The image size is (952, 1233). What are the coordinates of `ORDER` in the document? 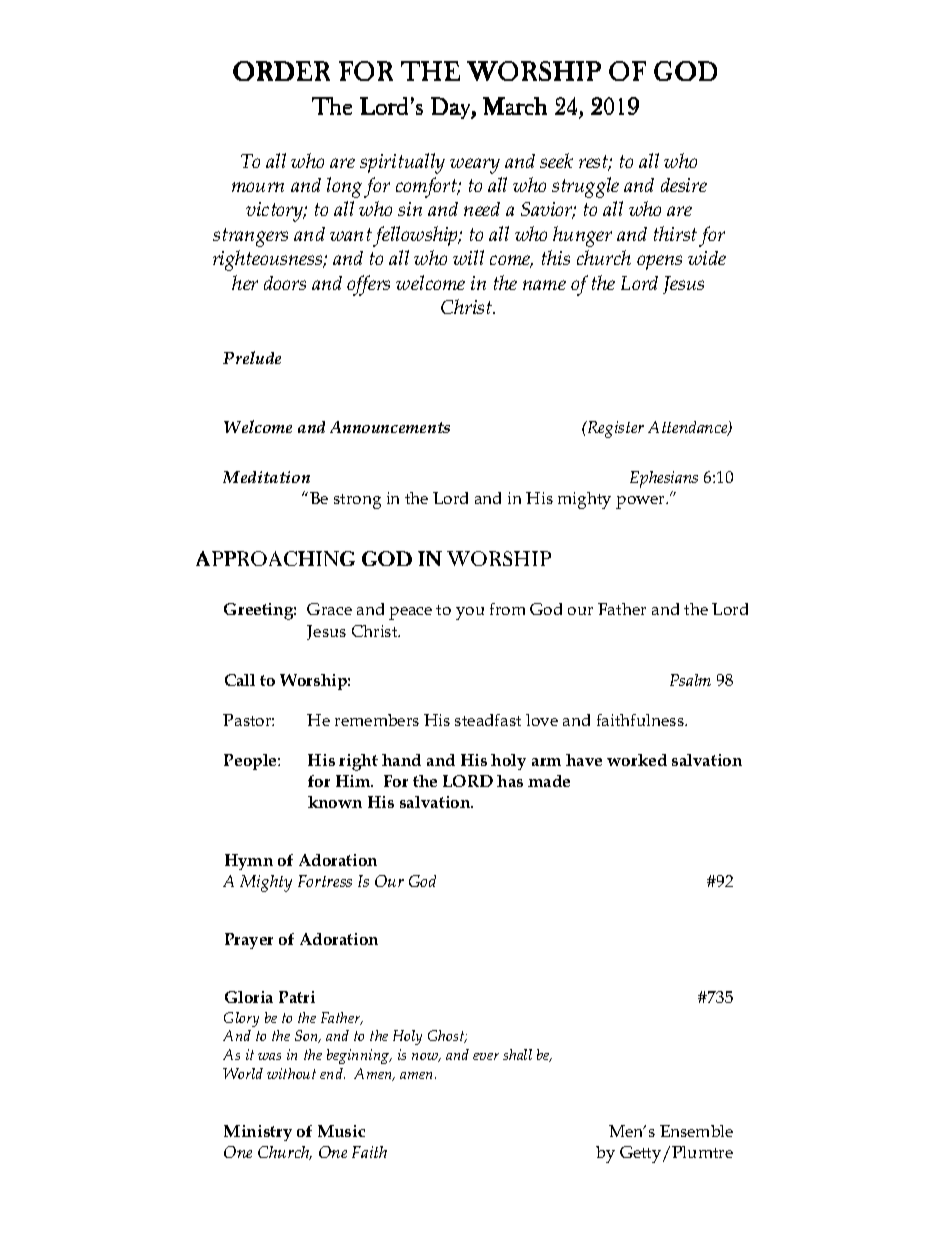 It's located at (281, 71).
